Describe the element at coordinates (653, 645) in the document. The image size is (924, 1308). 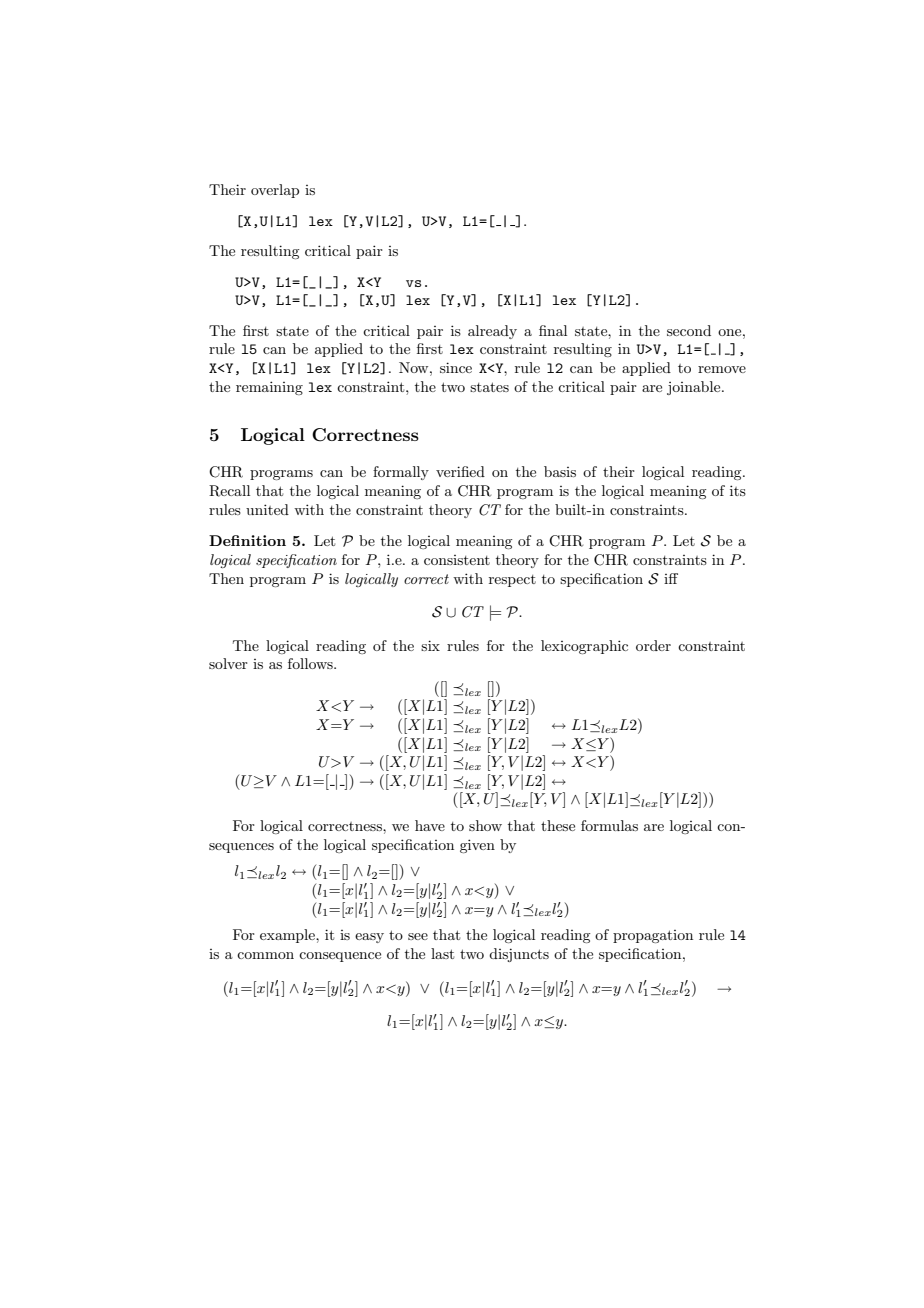
I see `order` at that location.
